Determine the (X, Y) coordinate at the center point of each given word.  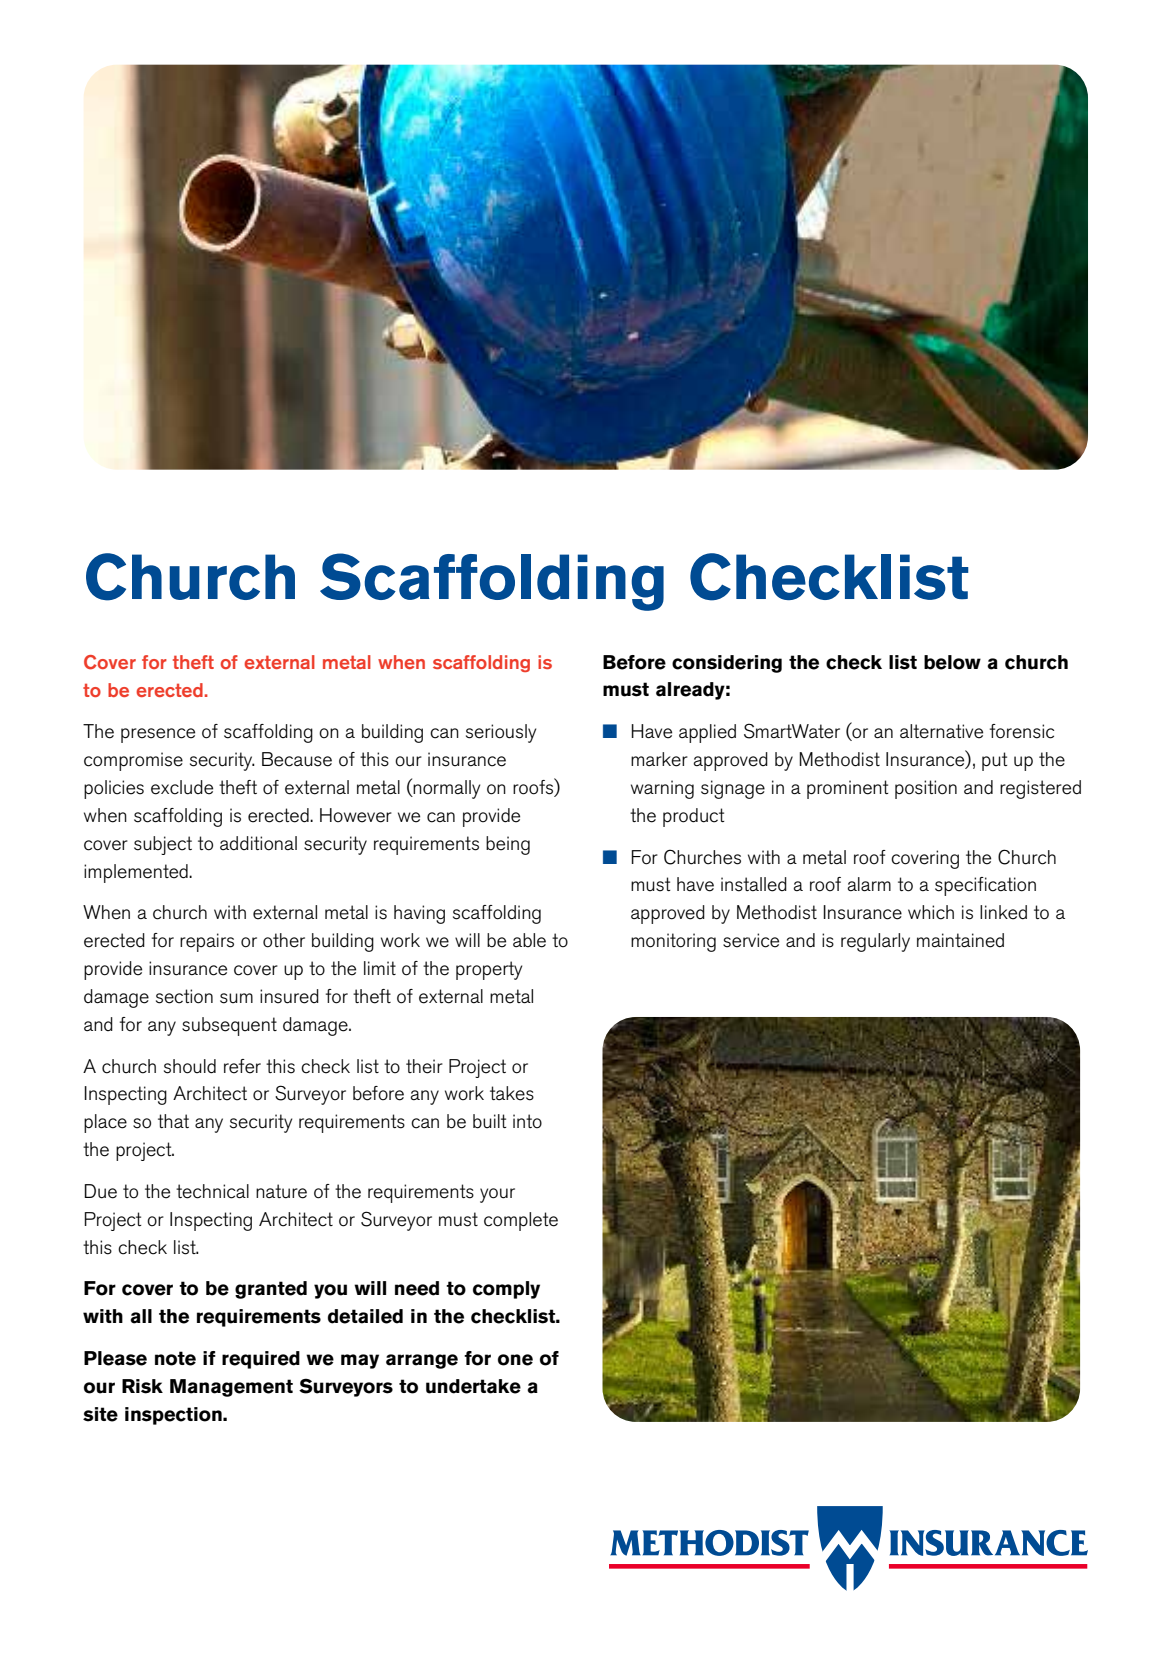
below (952, 662)
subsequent (229, 1026)
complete (521, 1221)
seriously (501, 733)
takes (512, 1093)
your (497, 1195)
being (508, 845)
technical (212, 1191)
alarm (869, 884)
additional (258, 843)
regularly (875, 942)
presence (158, 735)
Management (231, 1388)
